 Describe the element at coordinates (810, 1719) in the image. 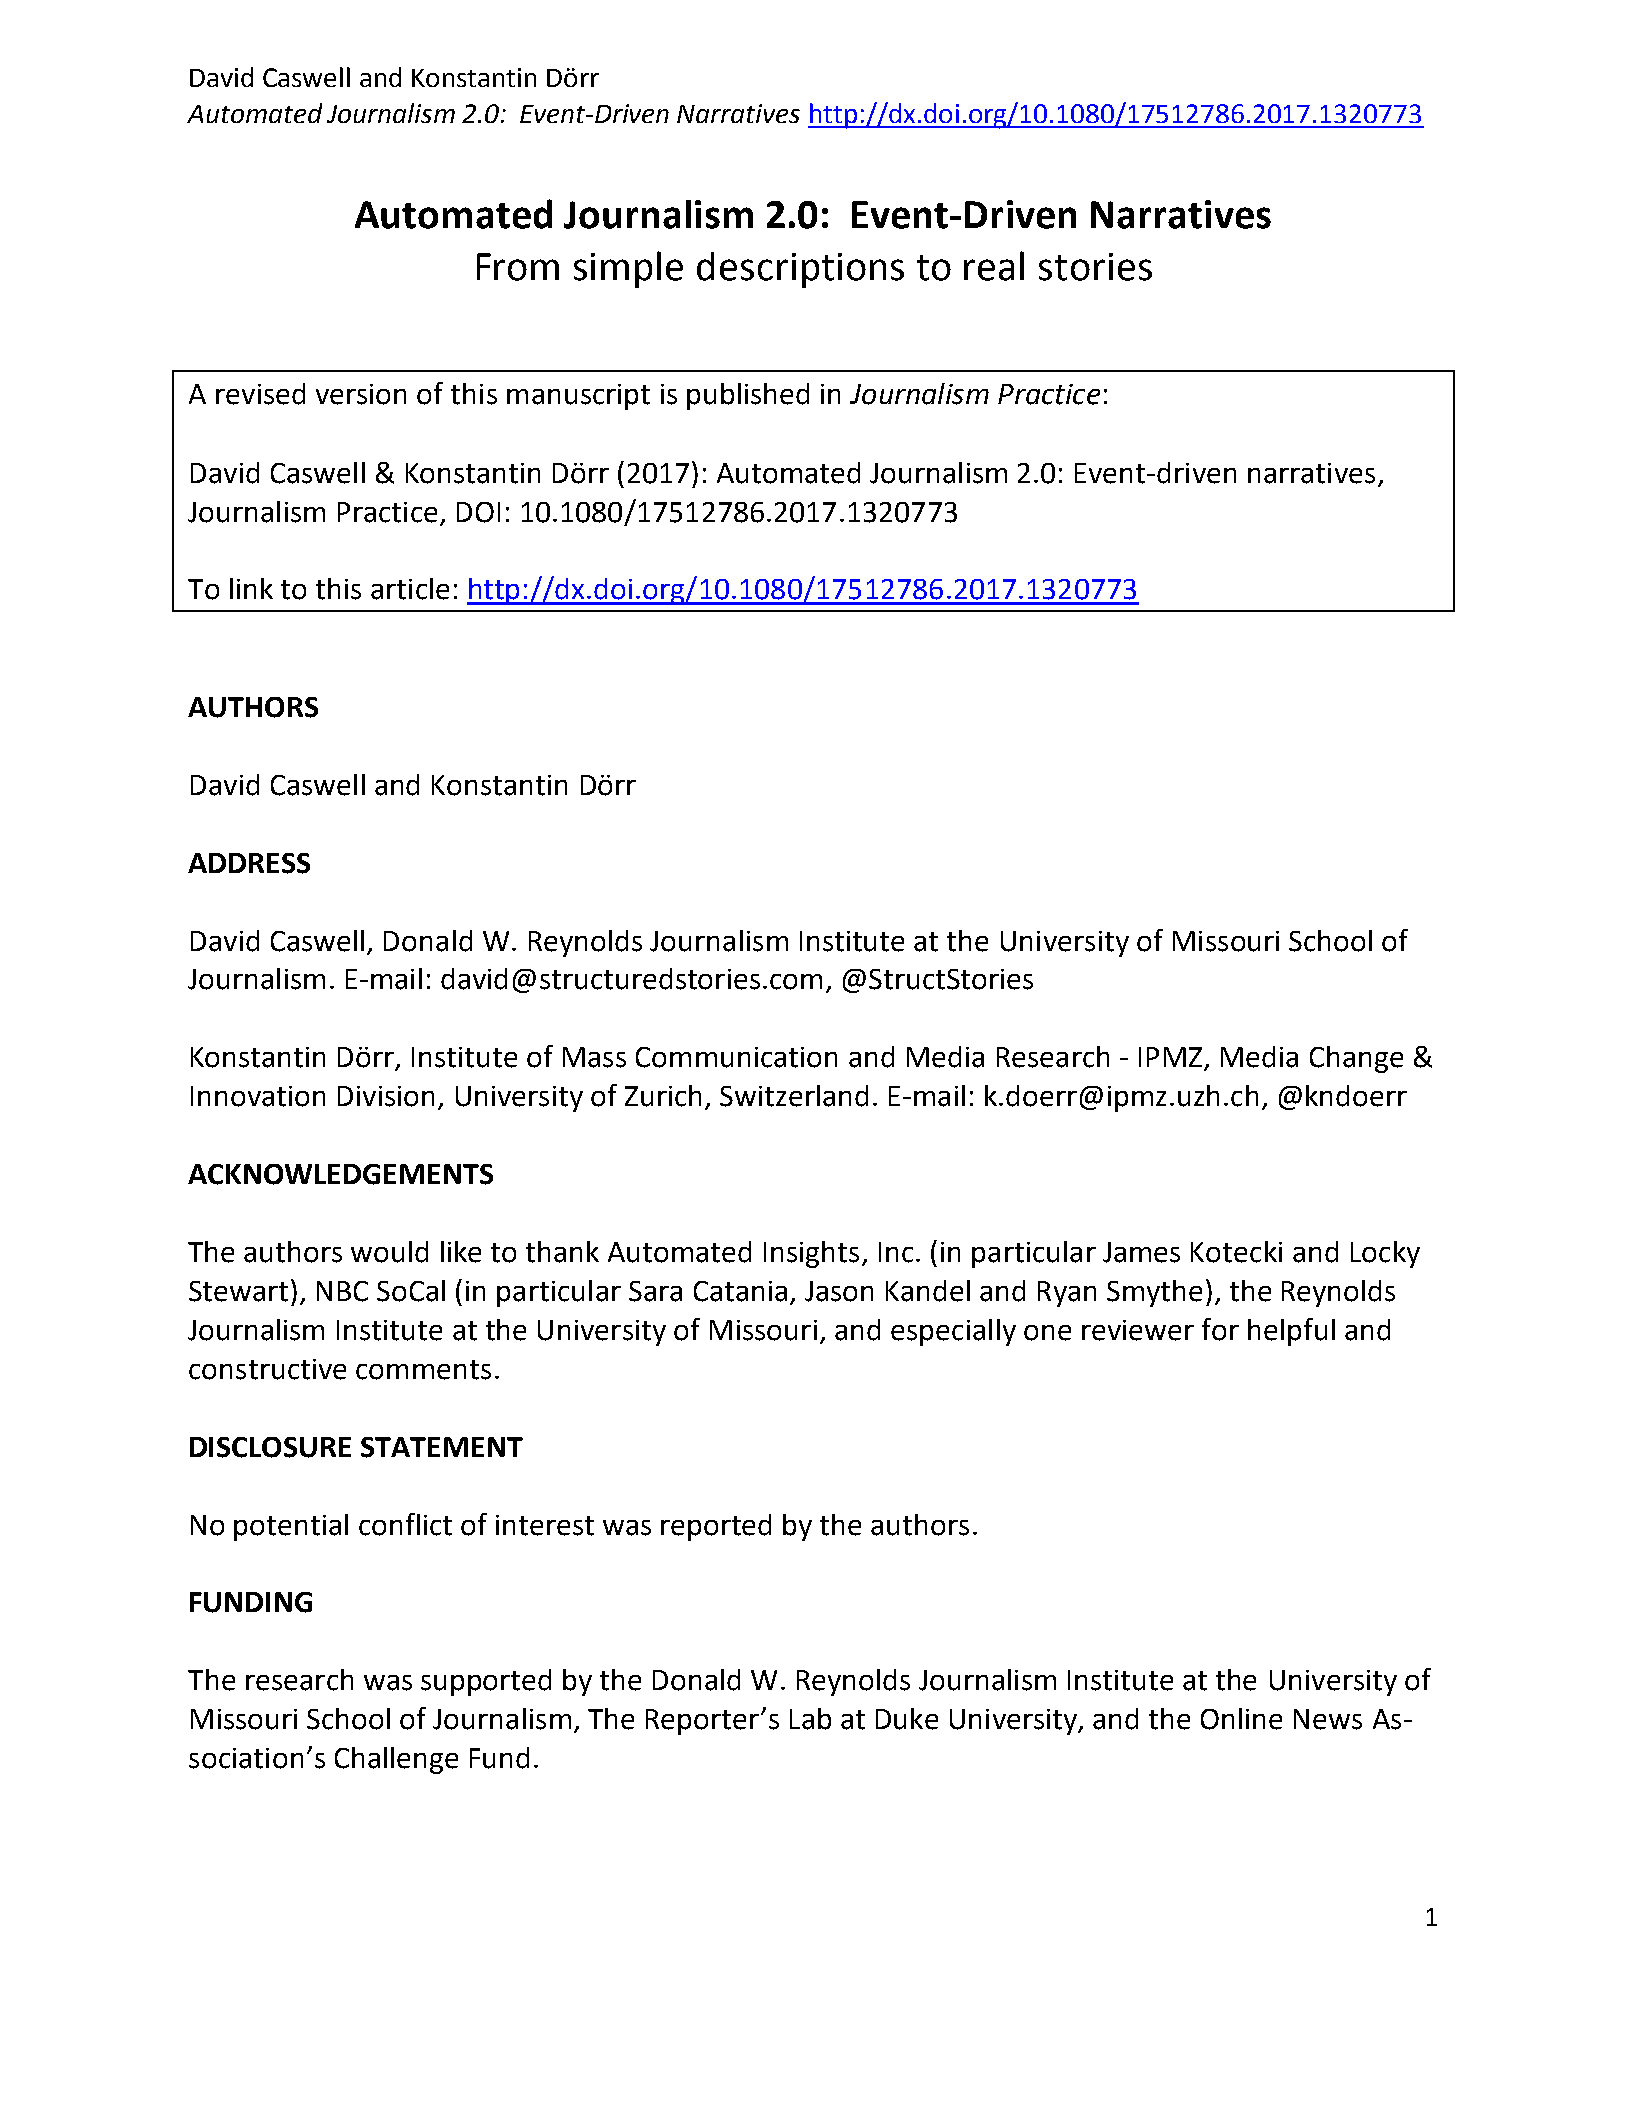

I see `Lab` at that location.
